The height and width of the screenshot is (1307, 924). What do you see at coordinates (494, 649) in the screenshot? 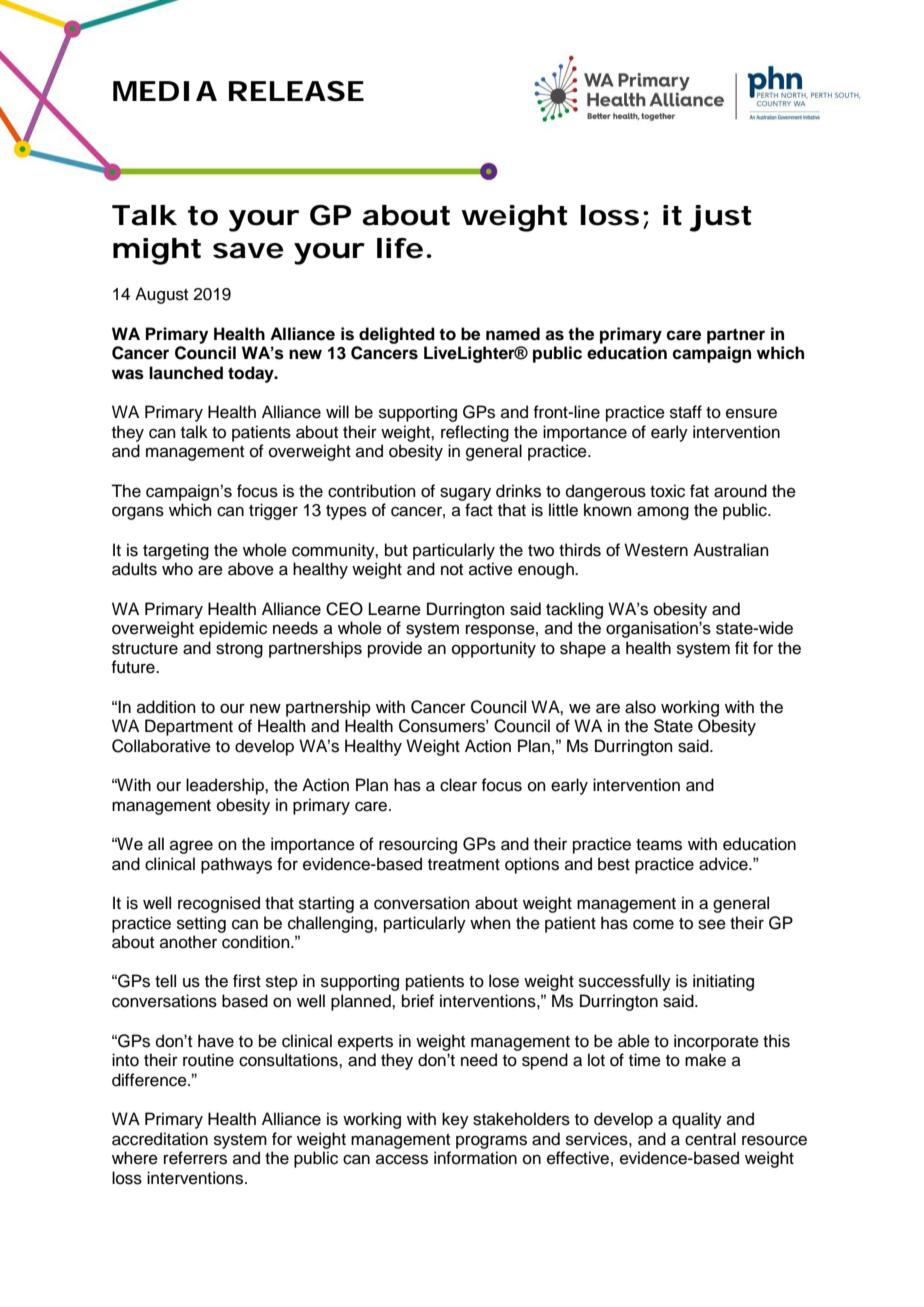
I see `opportunity` at bounding box center [494, 649].
